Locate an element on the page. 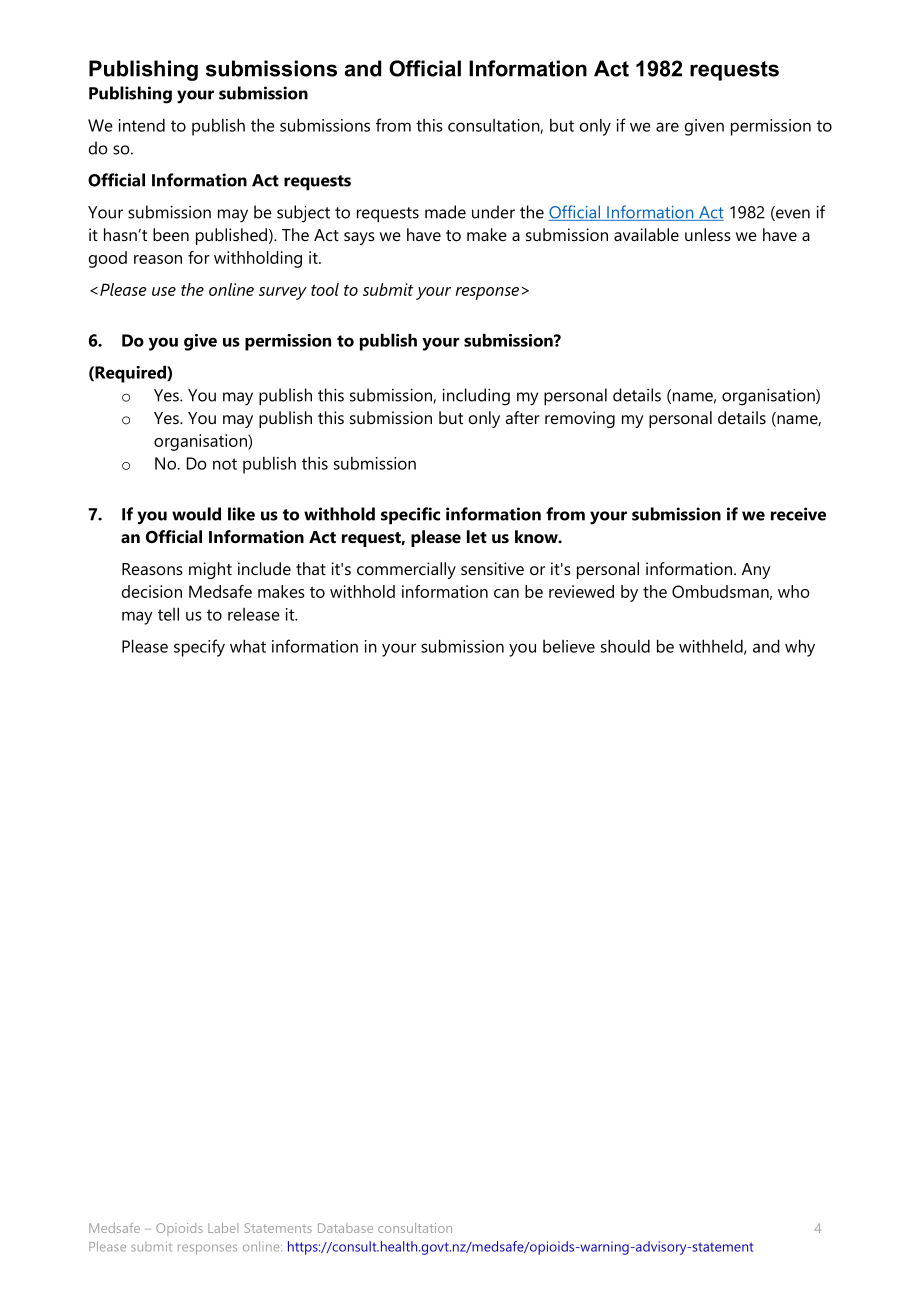 The width and height of the document is (924, 1308). made is located at coordinates (445, 212).
